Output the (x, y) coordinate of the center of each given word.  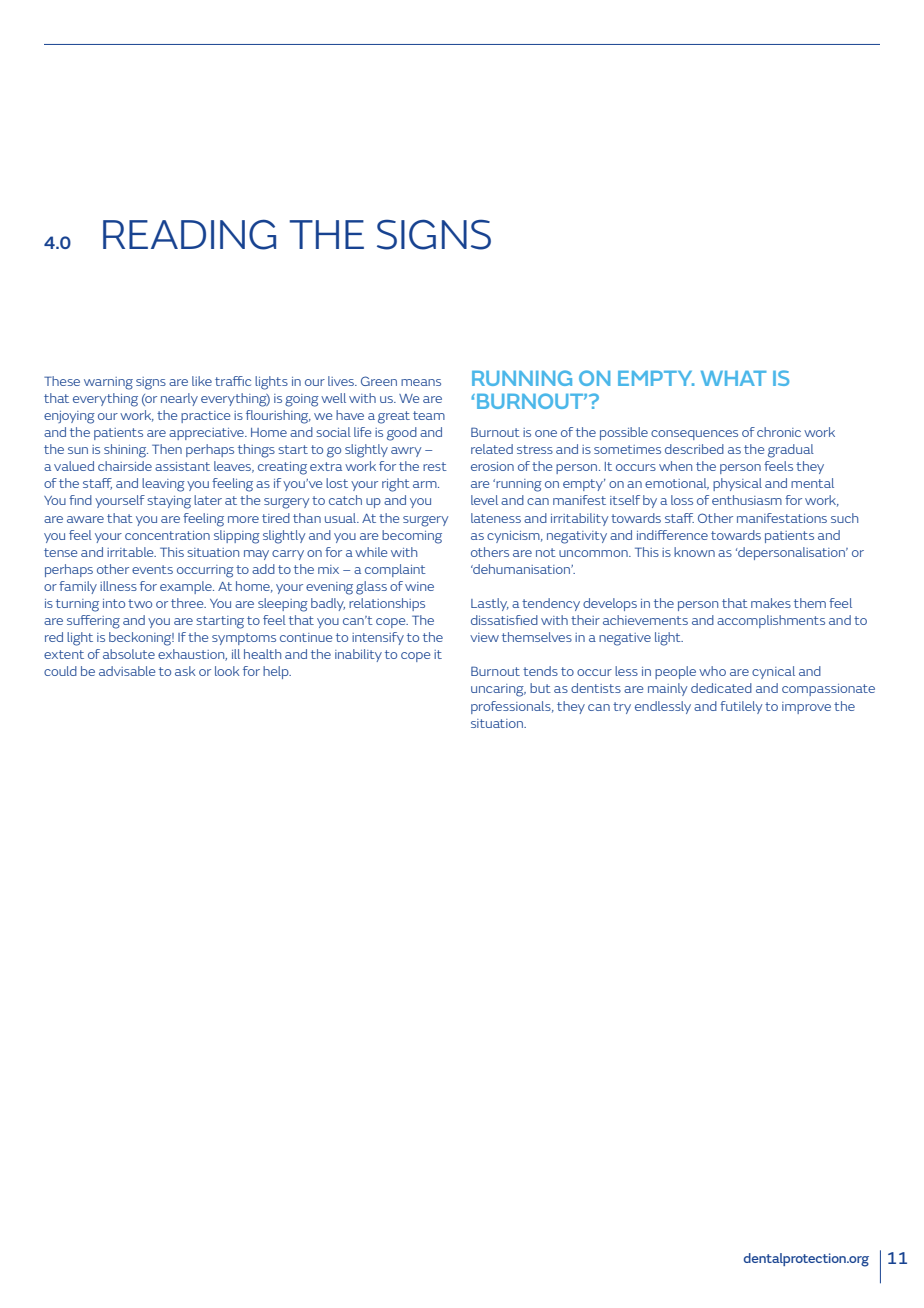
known (694, 552)
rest (435, 466)
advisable (127, 671)
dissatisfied (504, 620)
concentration (167, 535)
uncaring (498, 690)
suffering (93, 622)
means (421, 382)
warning (108, 383)
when (675, 466)
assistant (182, 466)
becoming (412, 537)
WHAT (734, 378)
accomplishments (771, 621)
